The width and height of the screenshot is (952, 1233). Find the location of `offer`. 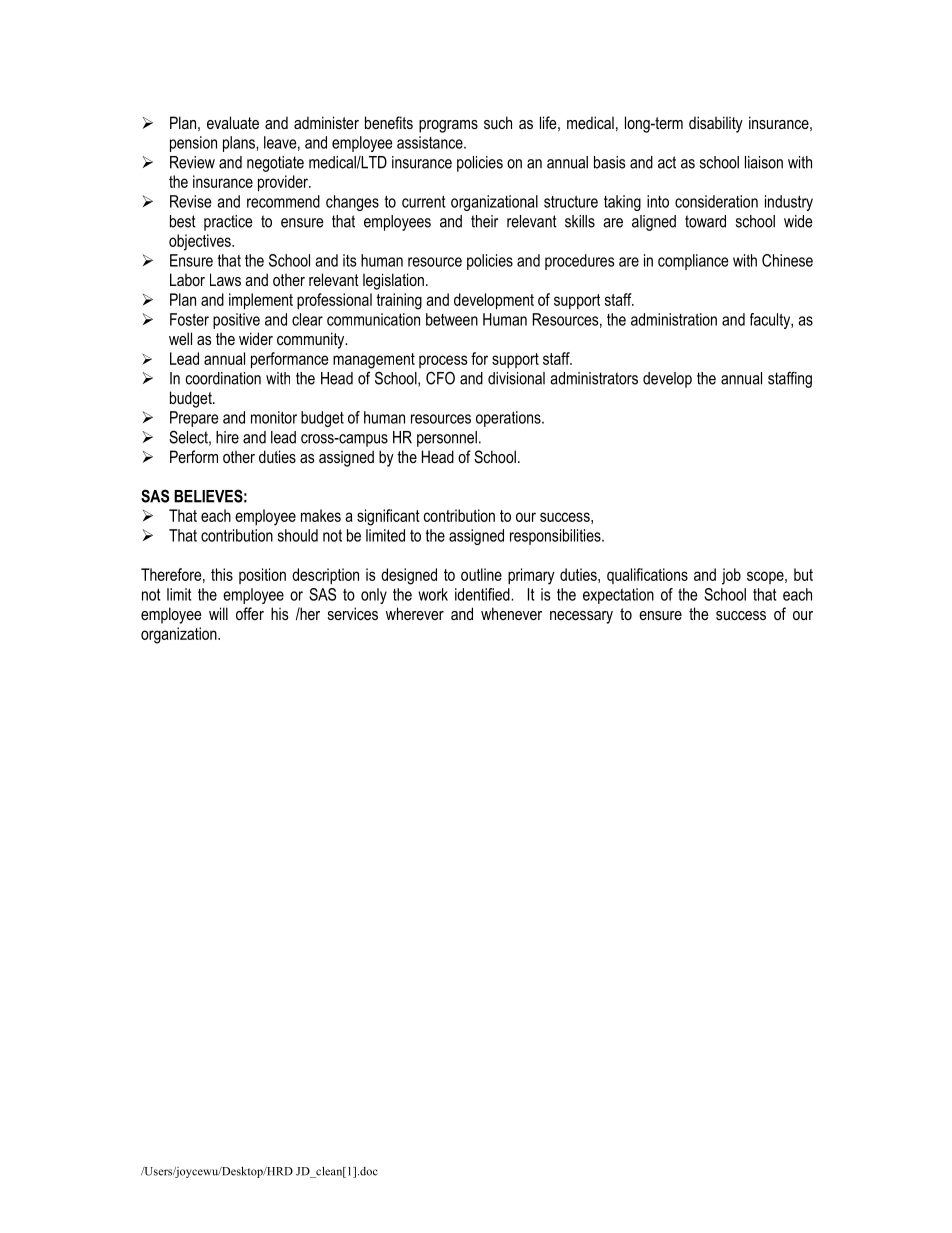

offer is located at coordinates (250, 613).
